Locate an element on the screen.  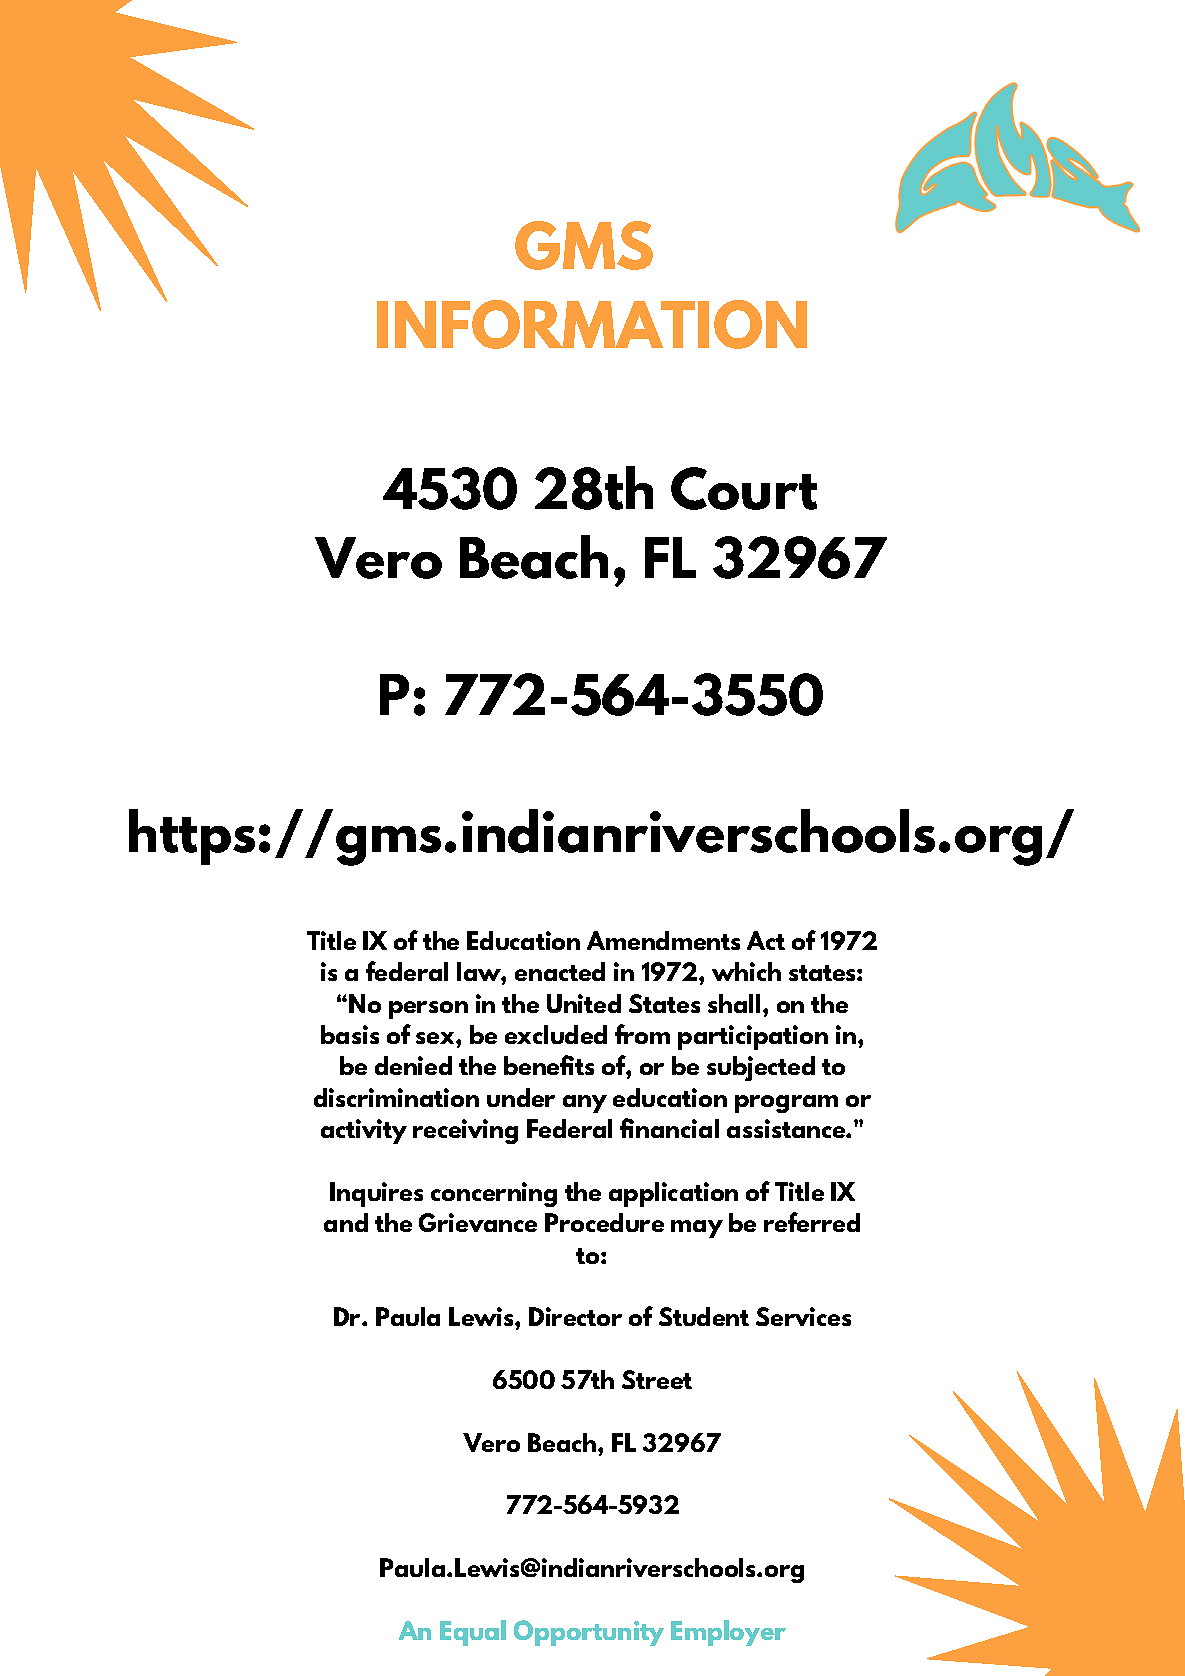
which is located at coordinates (746, 971).
